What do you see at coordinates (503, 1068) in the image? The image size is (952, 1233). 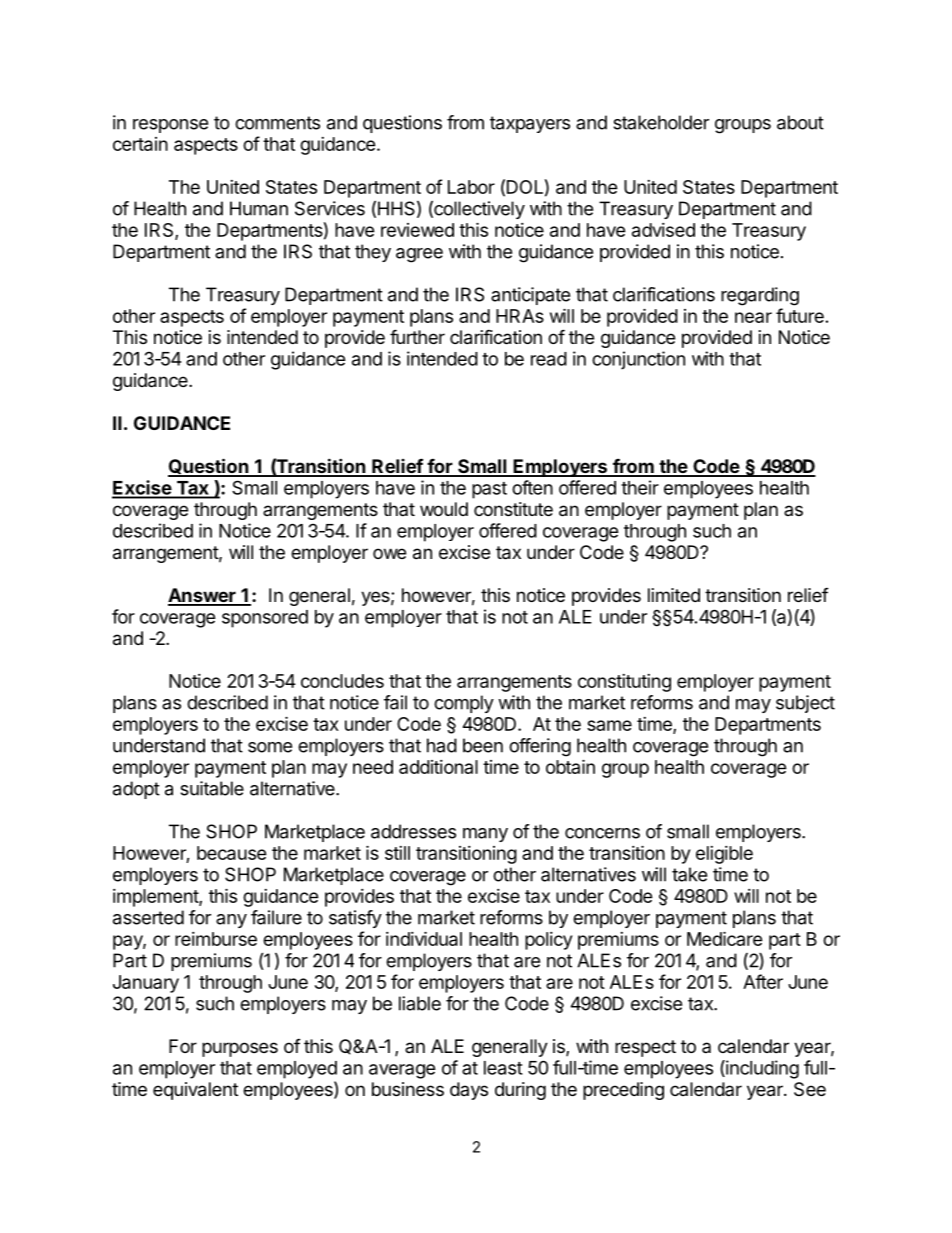 I see `least` at bounding box center [503, 1068].
